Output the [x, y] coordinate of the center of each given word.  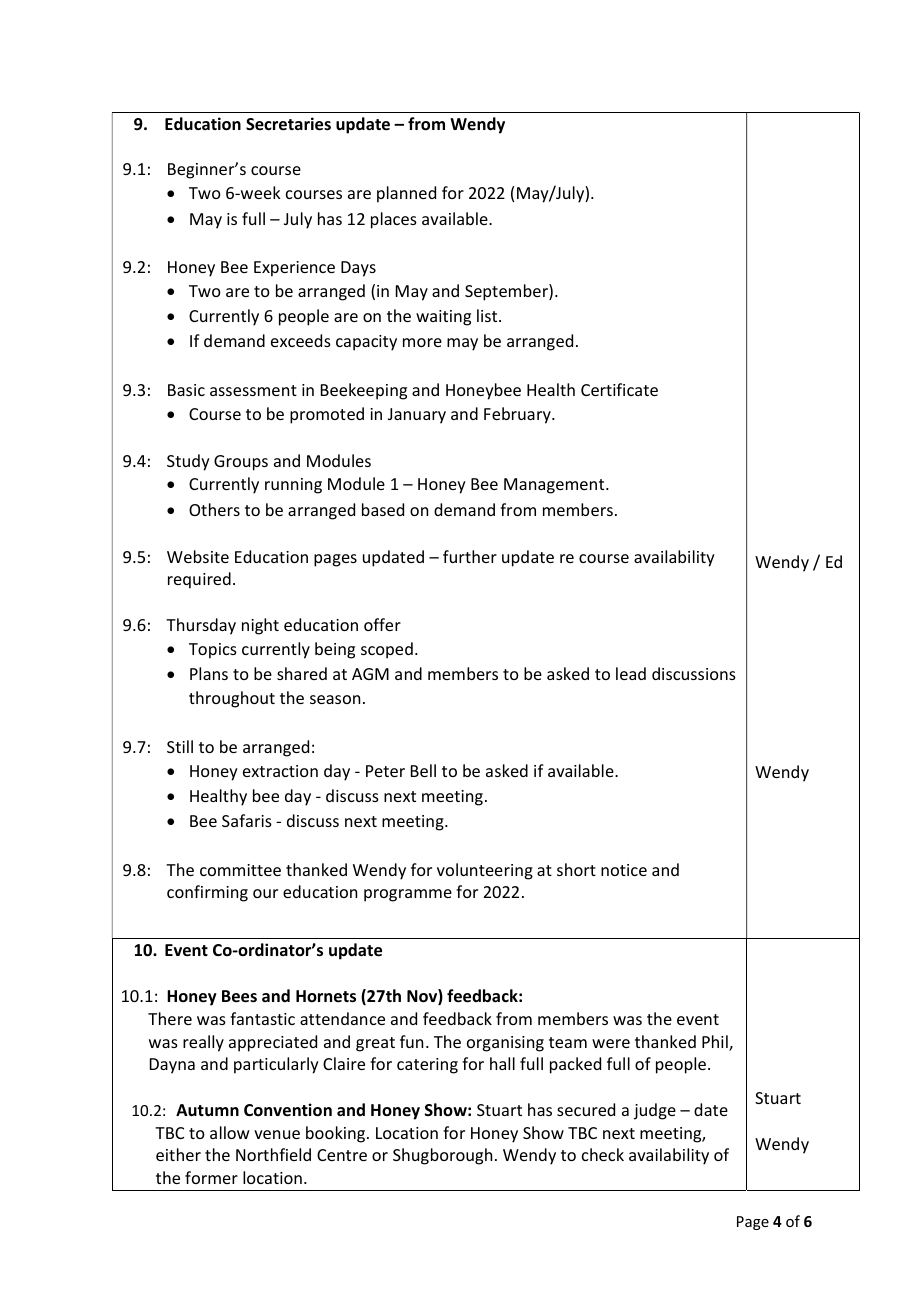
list [488, 315]
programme [408, 895]
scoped [387, 650]
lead [631, 673]
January [417, 416]
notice [624, 870]
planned [406, 194]
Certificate [619, 389]
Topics [213, 651]
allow [230, 1132]
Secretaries [288, 124]
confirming [207, 893]
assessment [253, 390]
